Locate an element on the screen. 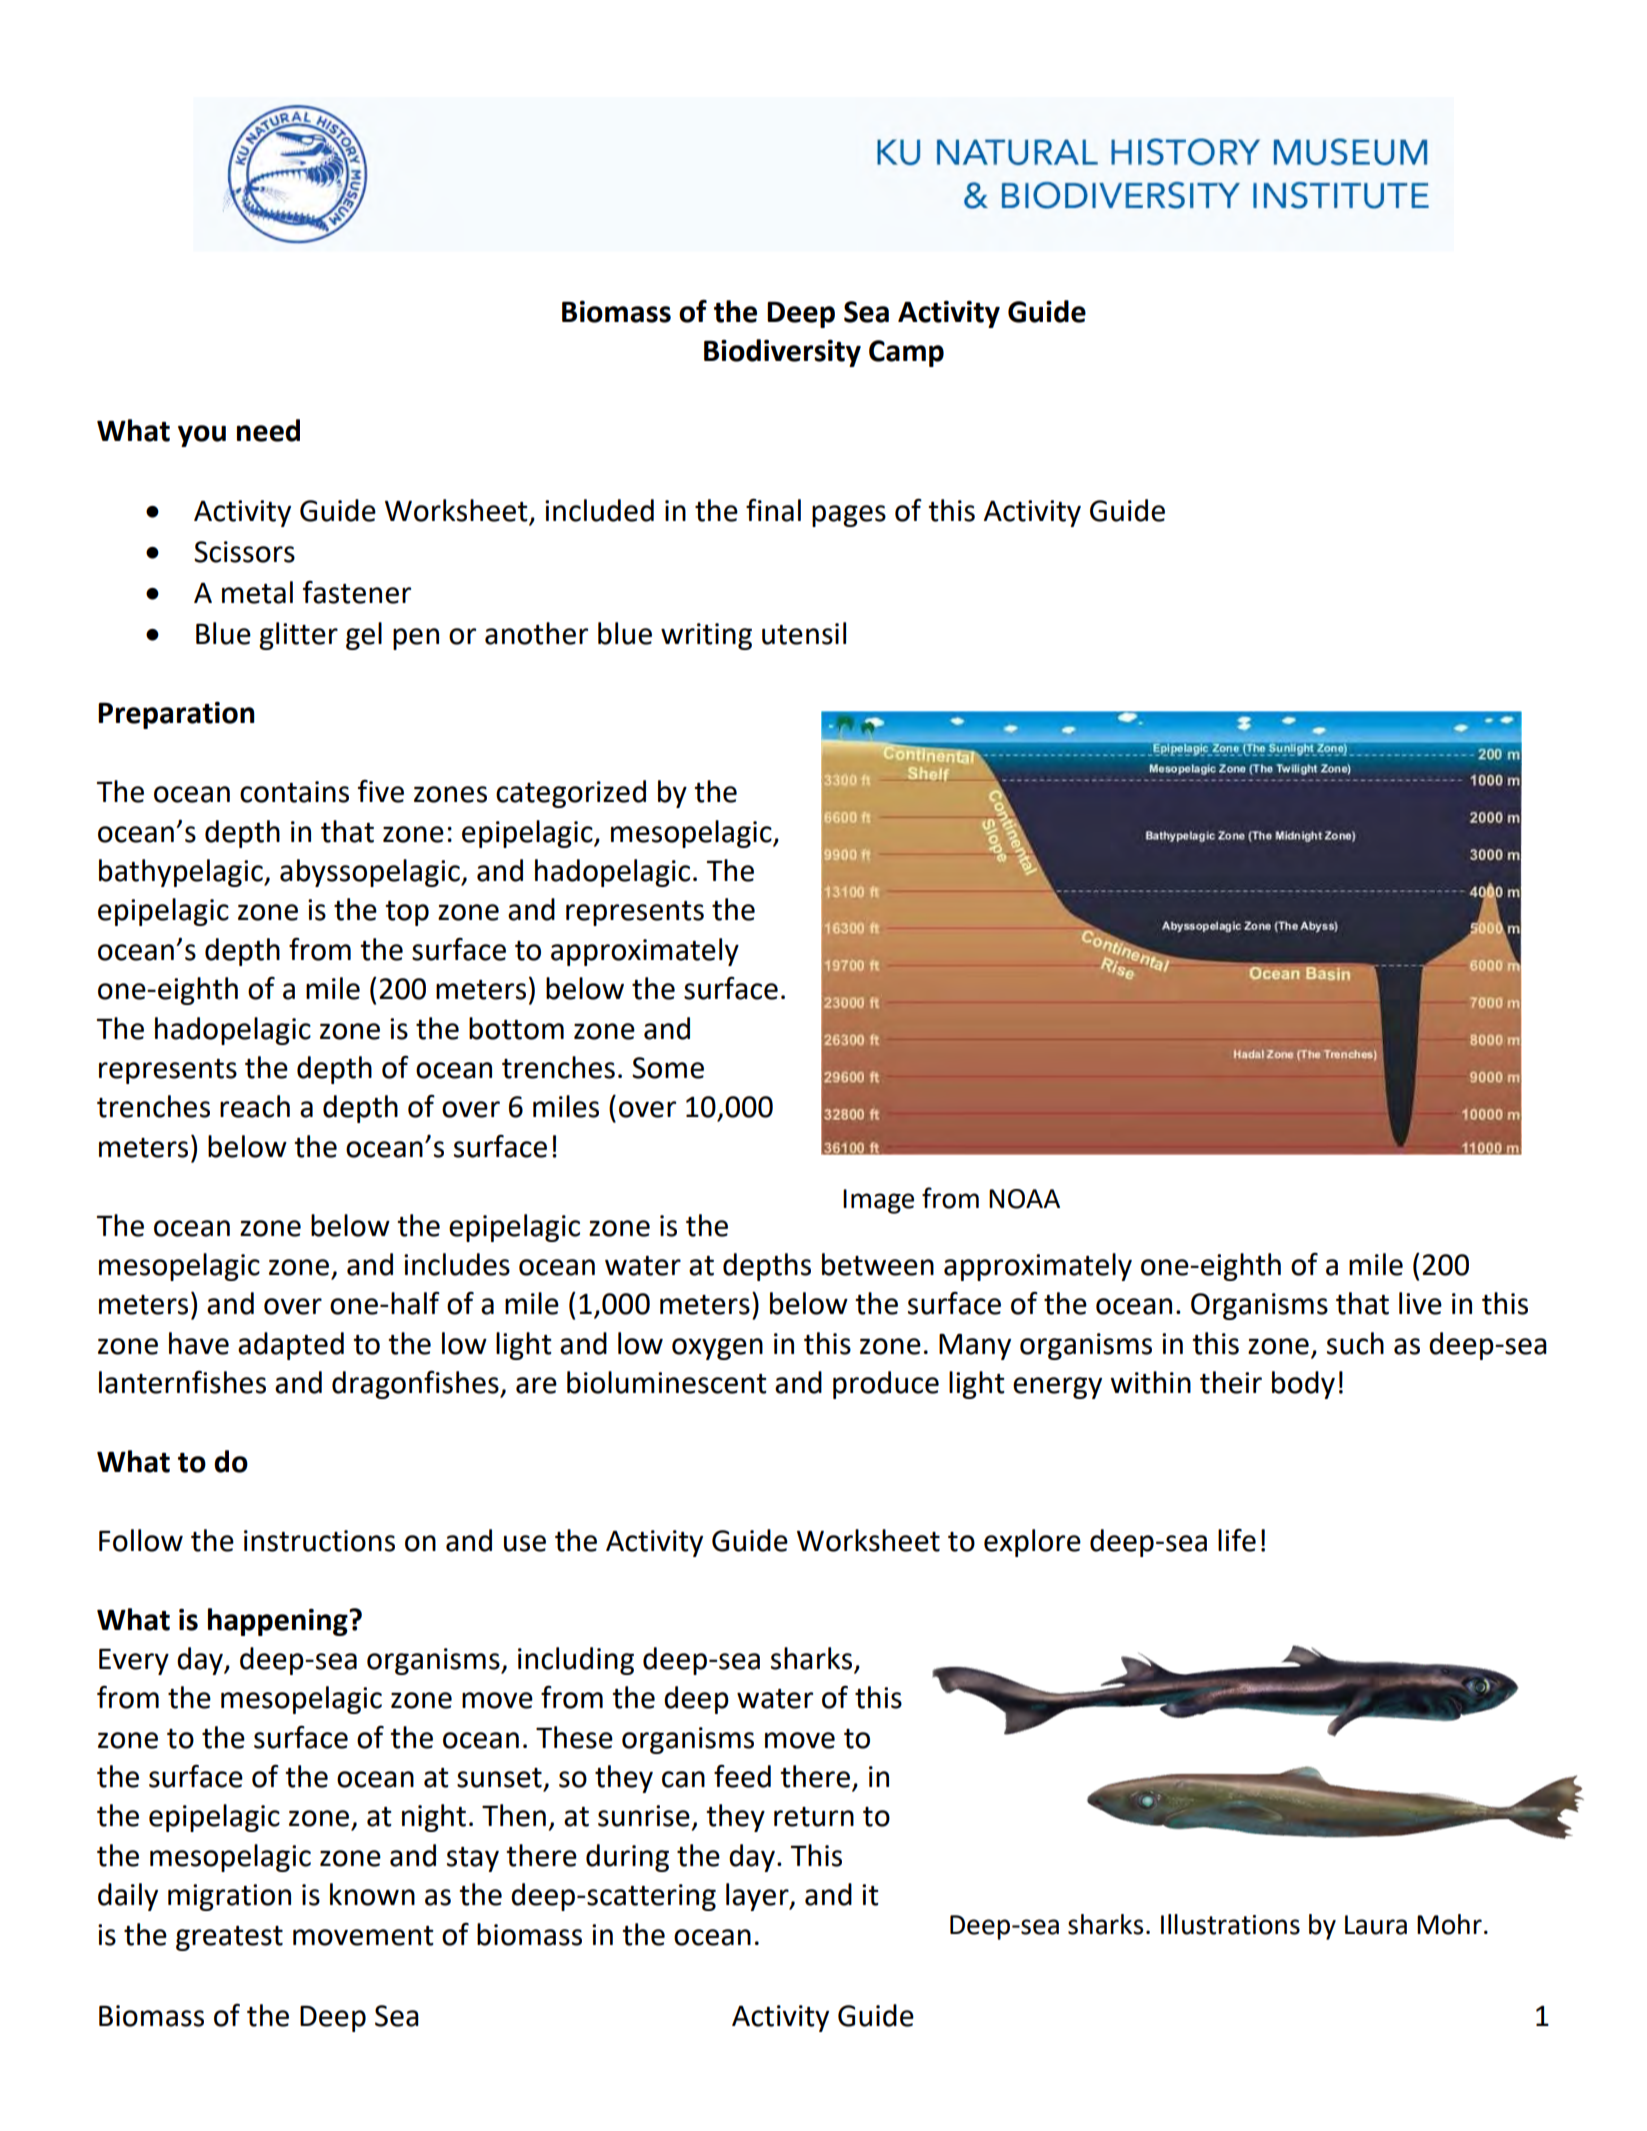 The image size is (1647, 2131). NOAA is located at coordinates (1024, 1199).
